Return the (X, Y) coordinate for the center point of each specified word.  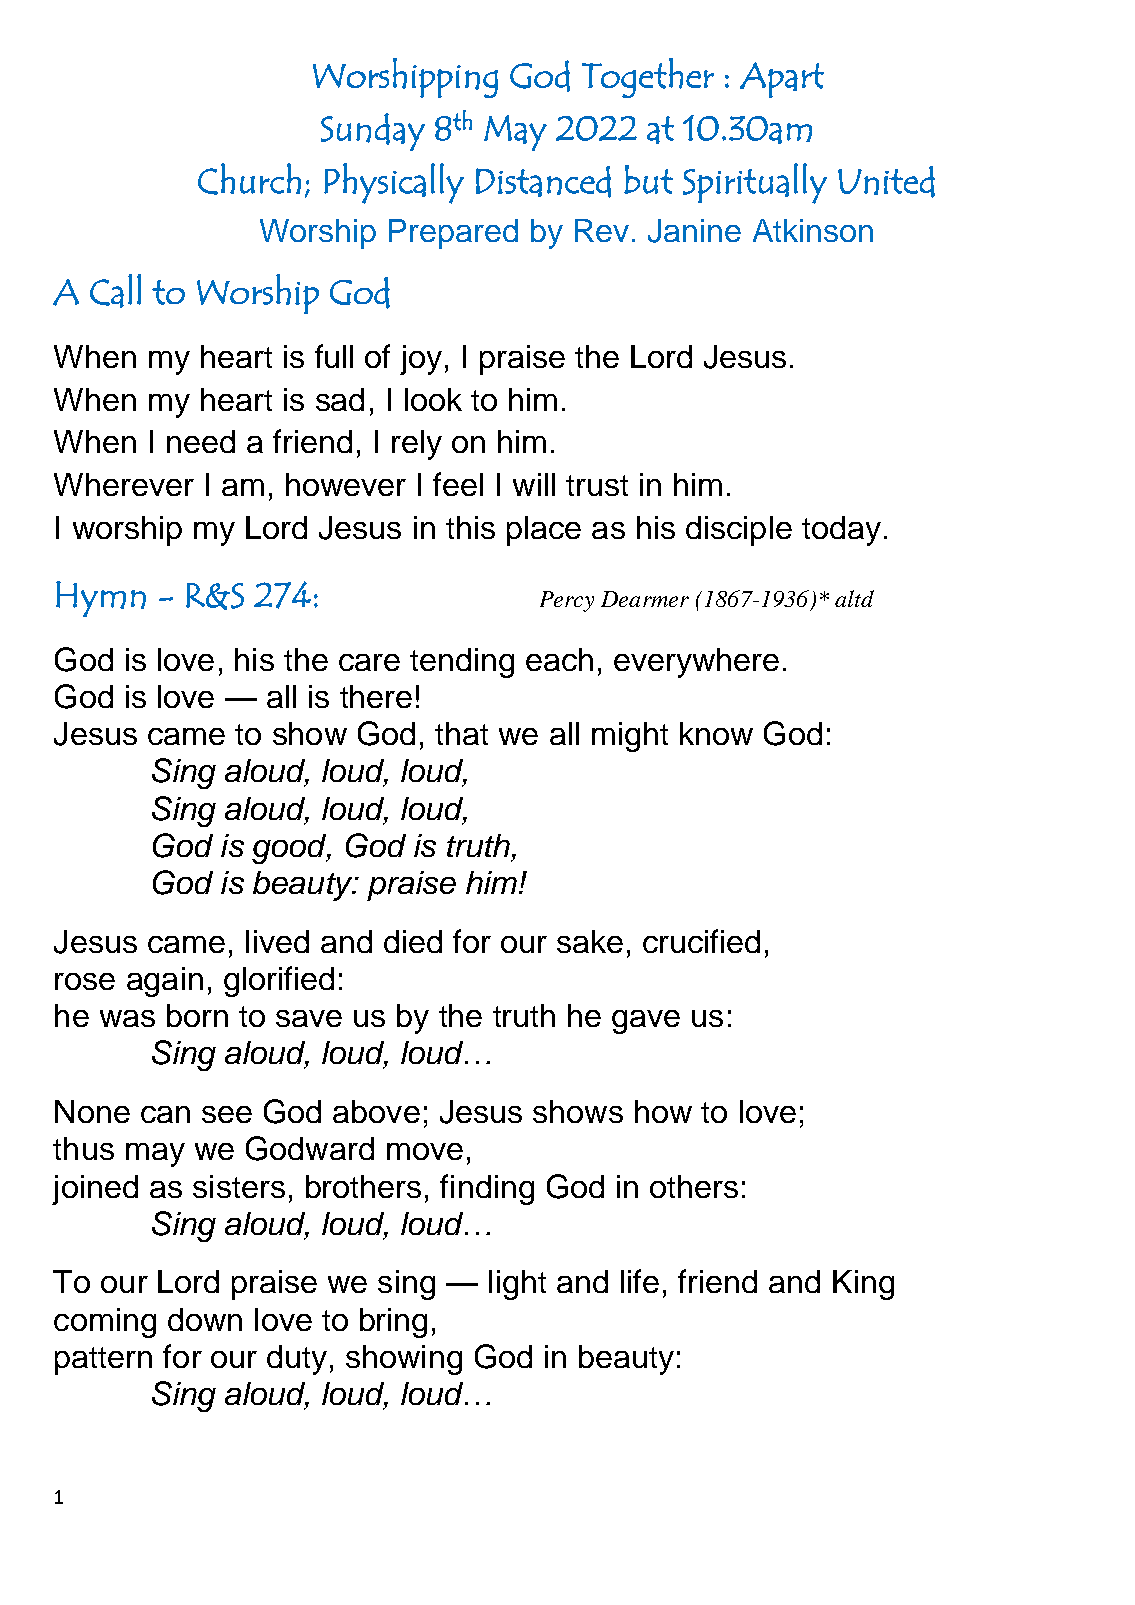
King (863, 1285)
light (517, 1285)
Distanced (543, 182)
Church (249, 179)
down (205, 1319)
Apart (782, 80)
